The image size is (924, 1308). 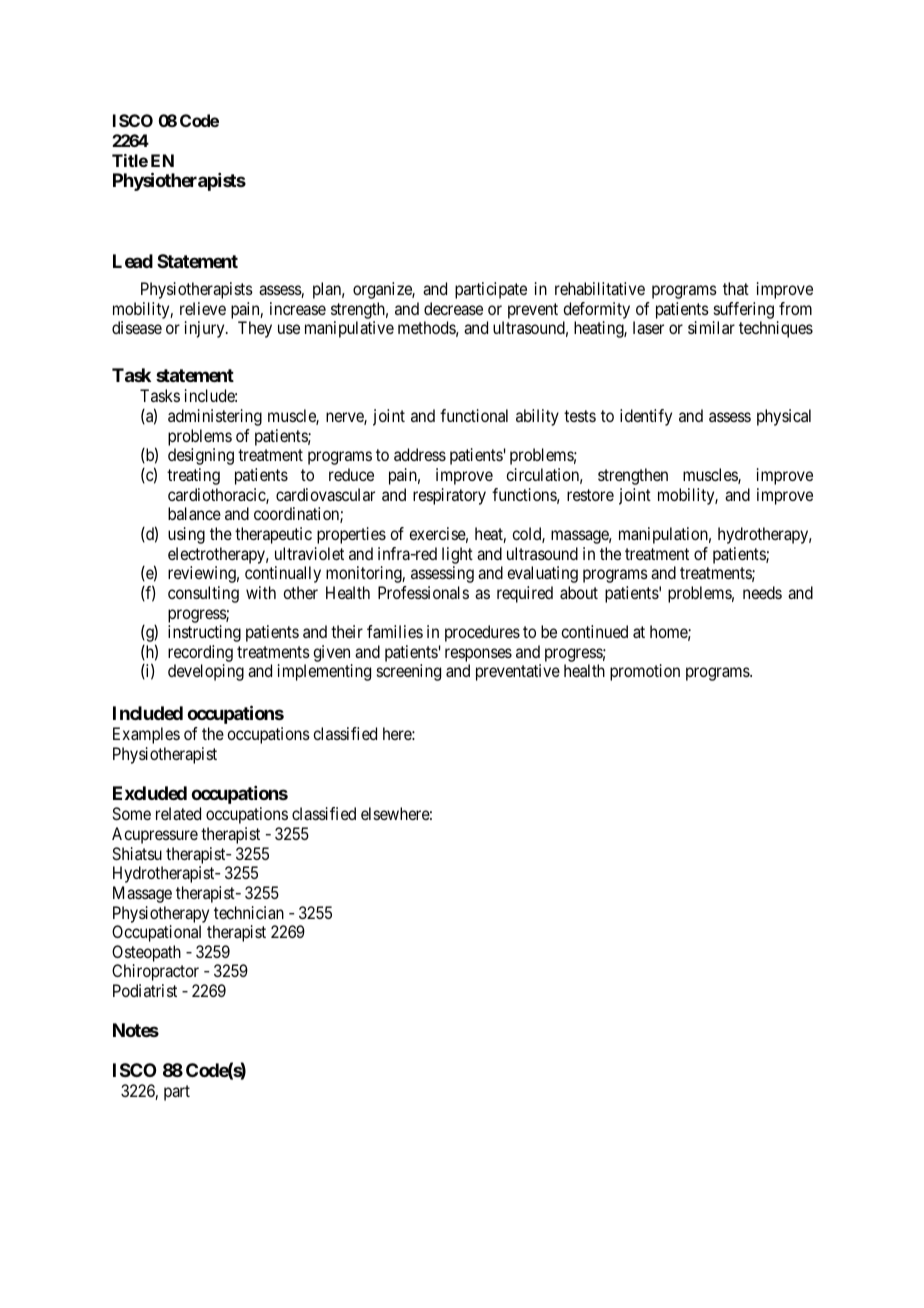 I want to click on physical, so click(x=784, y=417).
